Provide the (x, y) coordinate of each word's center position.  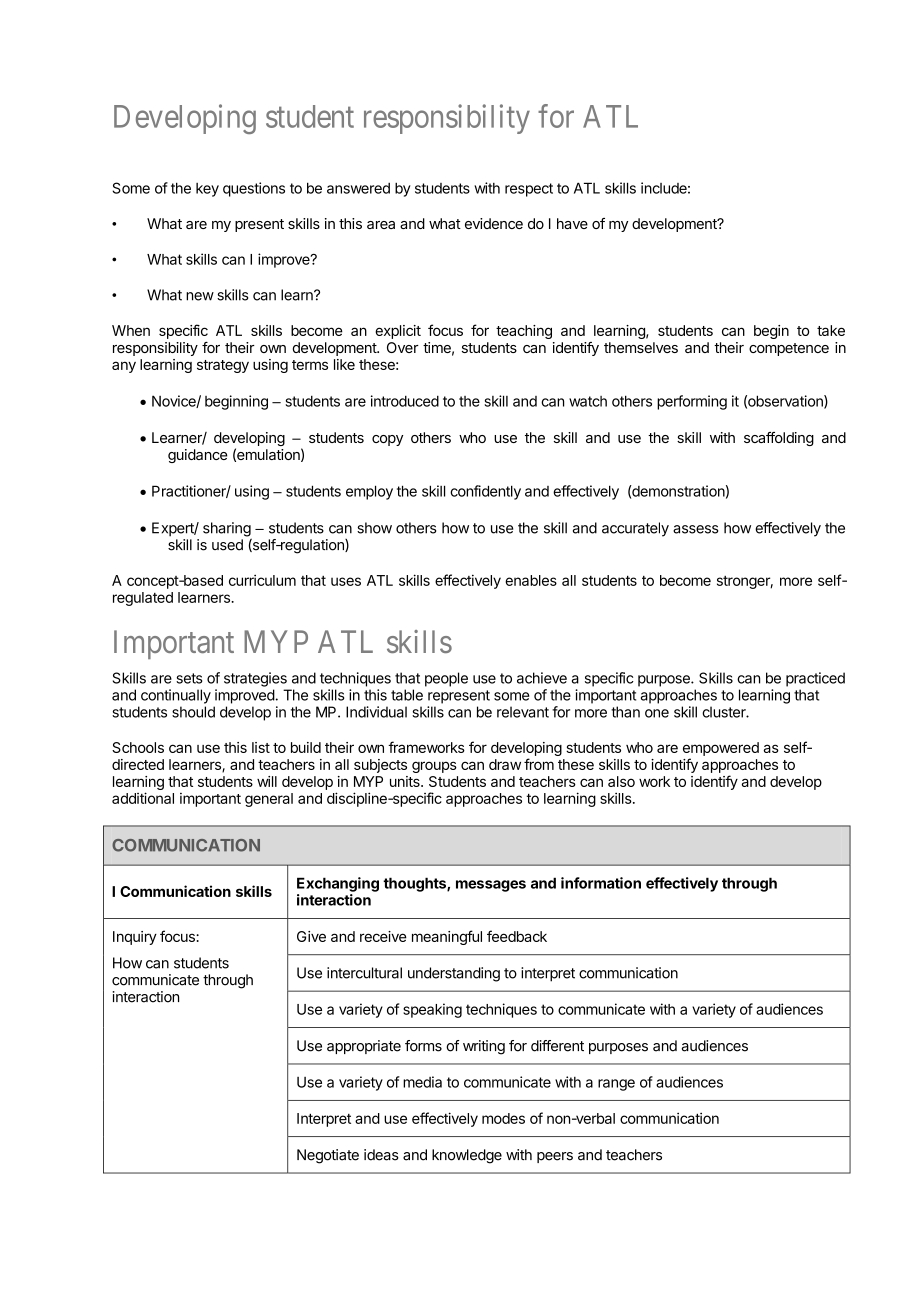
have (572, 223)
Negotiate (328, 1156)
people (446, 679)
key (207, 190)
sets (189, 678)
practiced (815, 679)
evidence (494, 223)
